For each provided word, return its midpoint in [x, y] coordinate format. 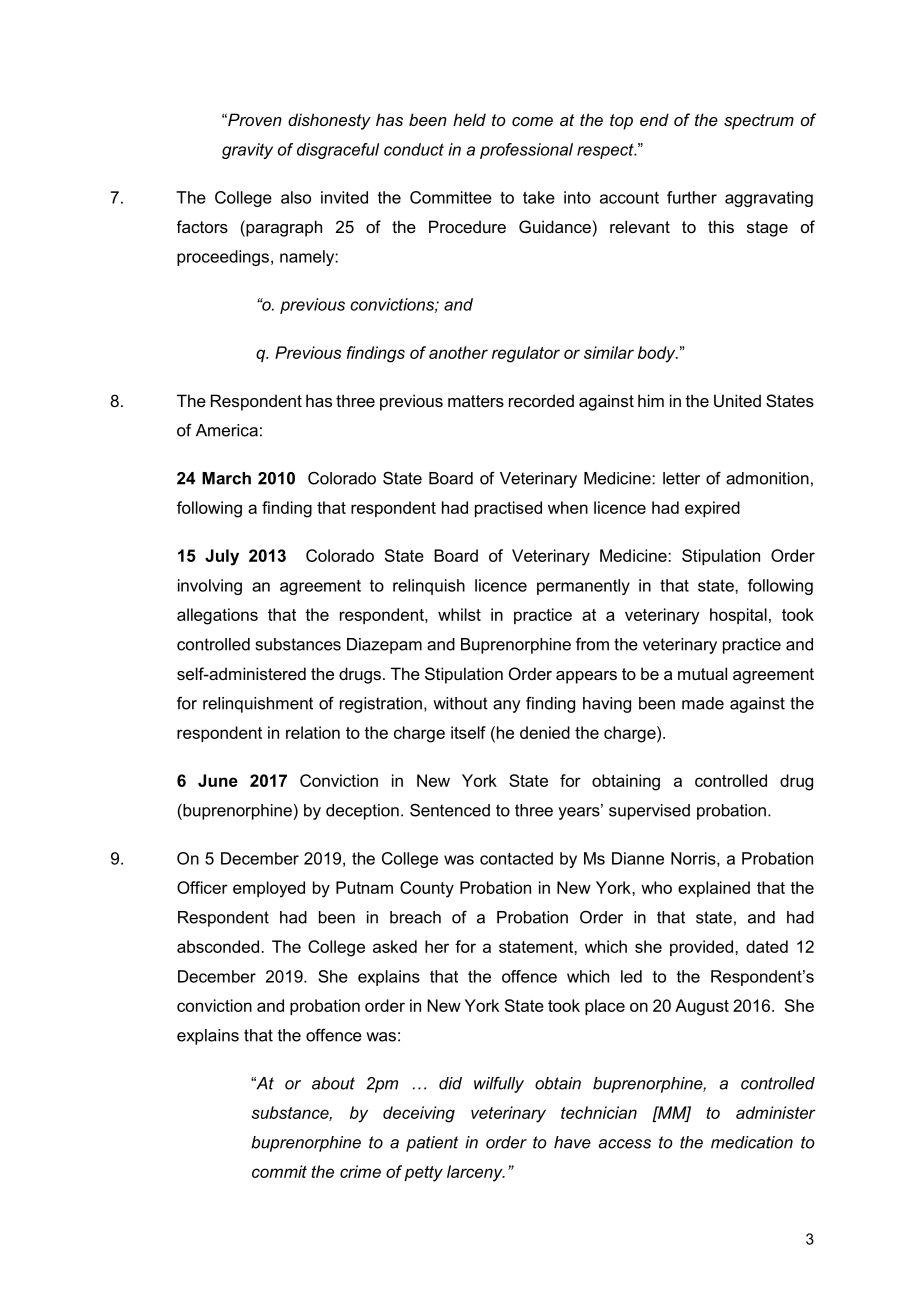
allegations [217, 616]
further [692, 197]
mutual [702, 673]
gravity [247, 151]
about [333, 1083]
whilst [459, 614]
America [227, 430]
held [469, 119]
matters [476, 401]
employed [269, 889]
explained [714, 889]
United [737, 400]
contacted [516, 858]
